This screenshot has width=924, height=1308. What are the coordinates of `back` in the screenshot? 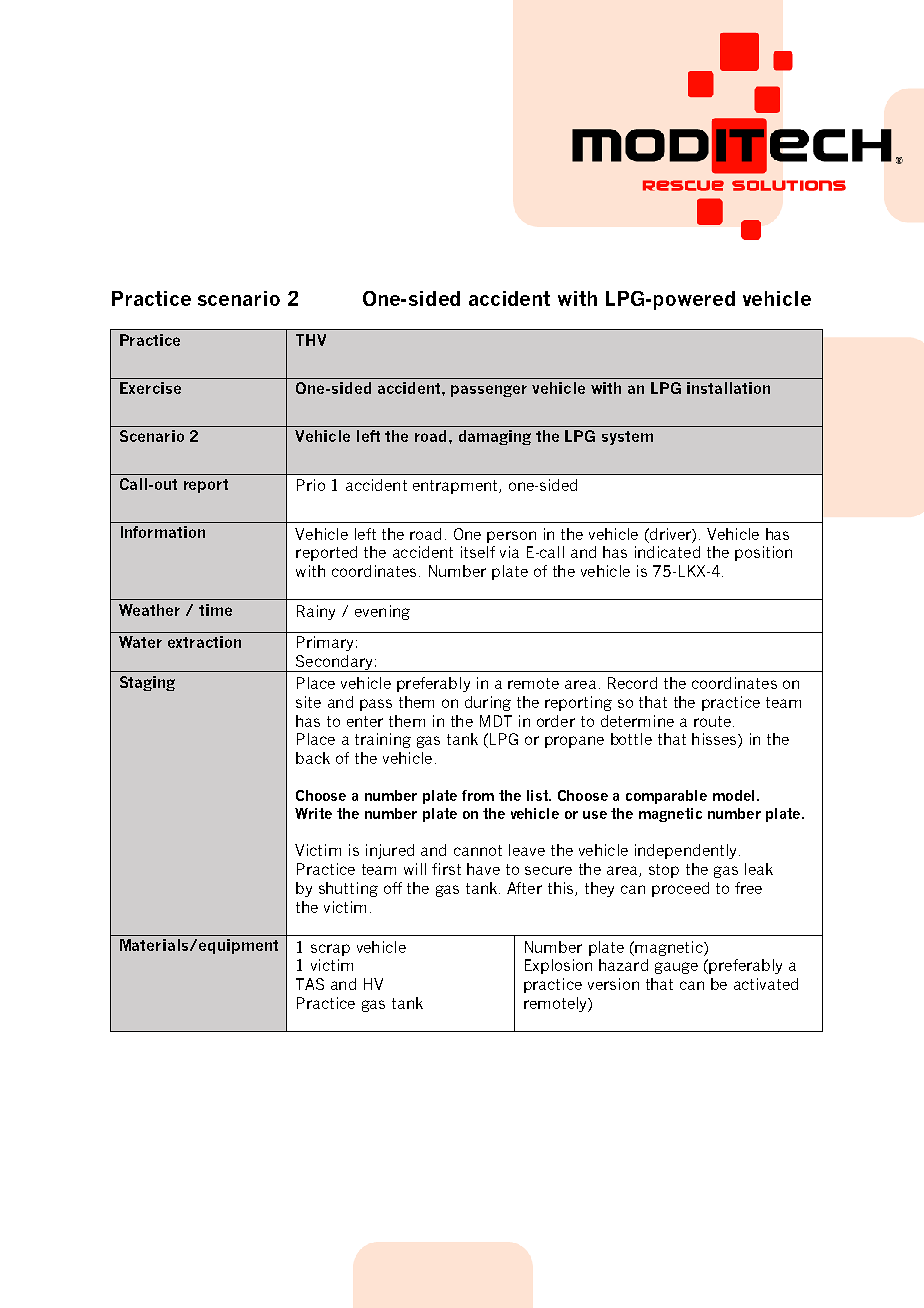 It's located at (313, 758).
